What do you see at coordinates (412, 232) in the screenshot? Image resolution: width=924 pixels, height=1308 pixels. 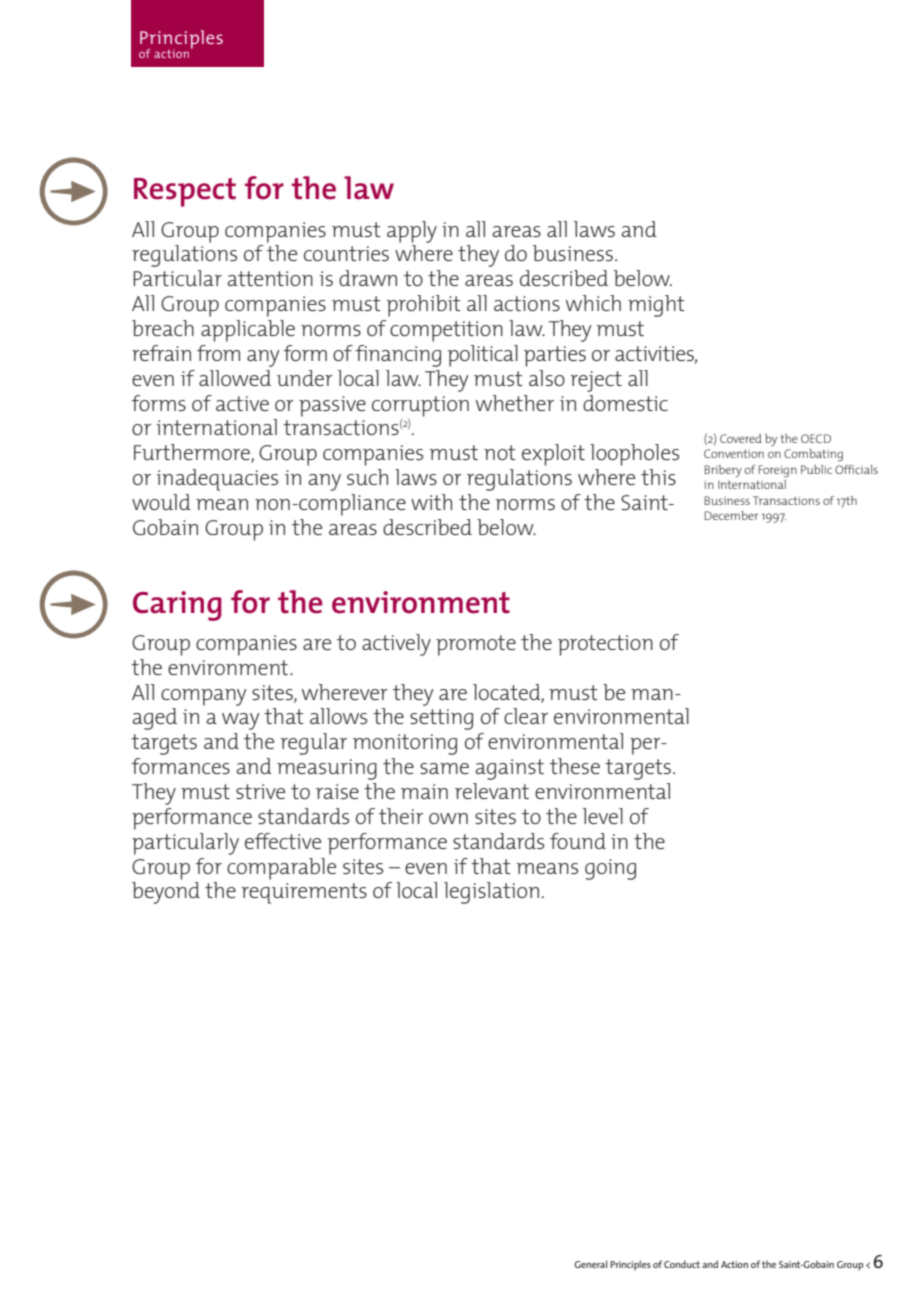 I see `apply` at bounding box center [412, 232].
